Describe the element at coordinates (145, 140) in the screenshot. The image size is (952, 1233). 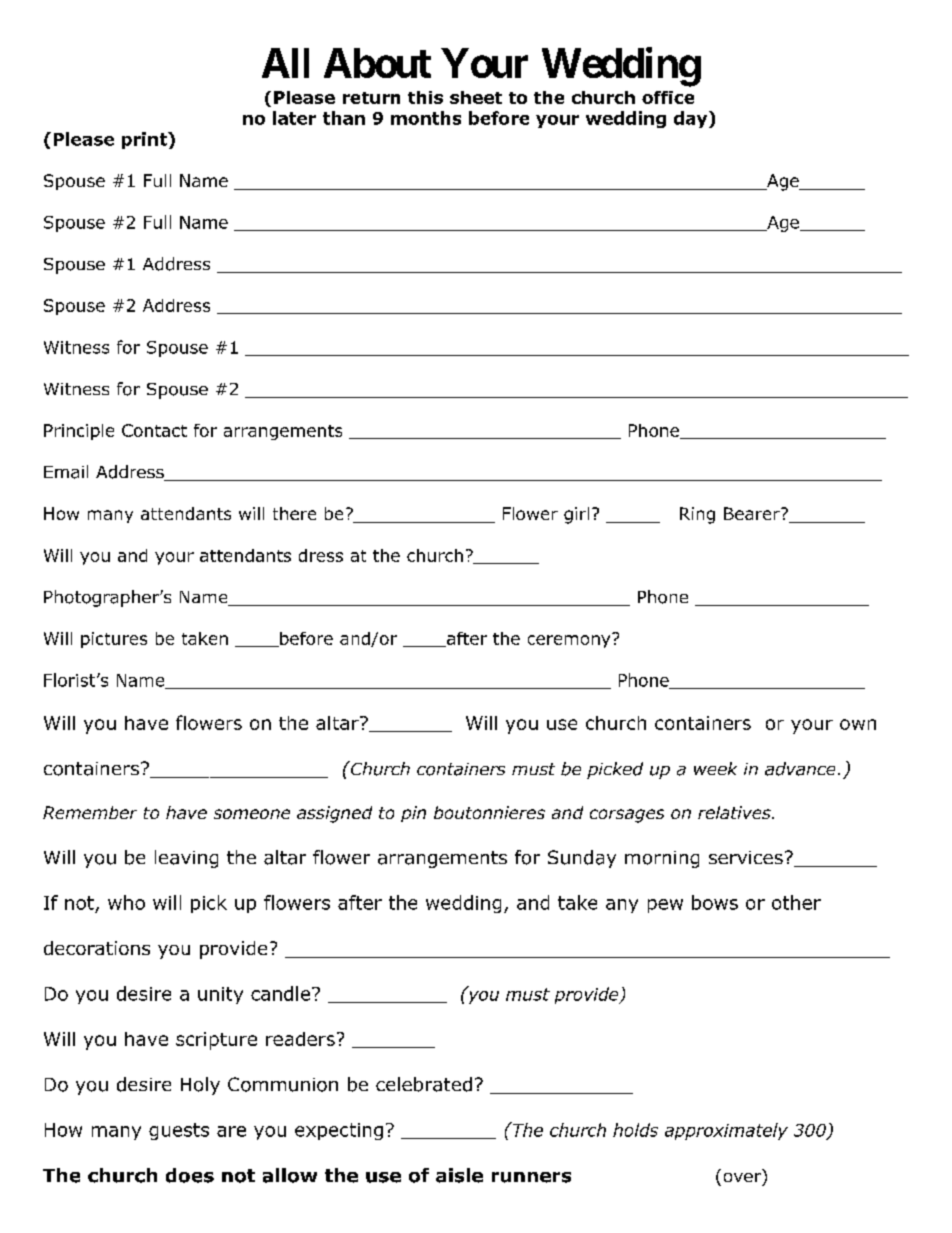
I see `print` at that location.
